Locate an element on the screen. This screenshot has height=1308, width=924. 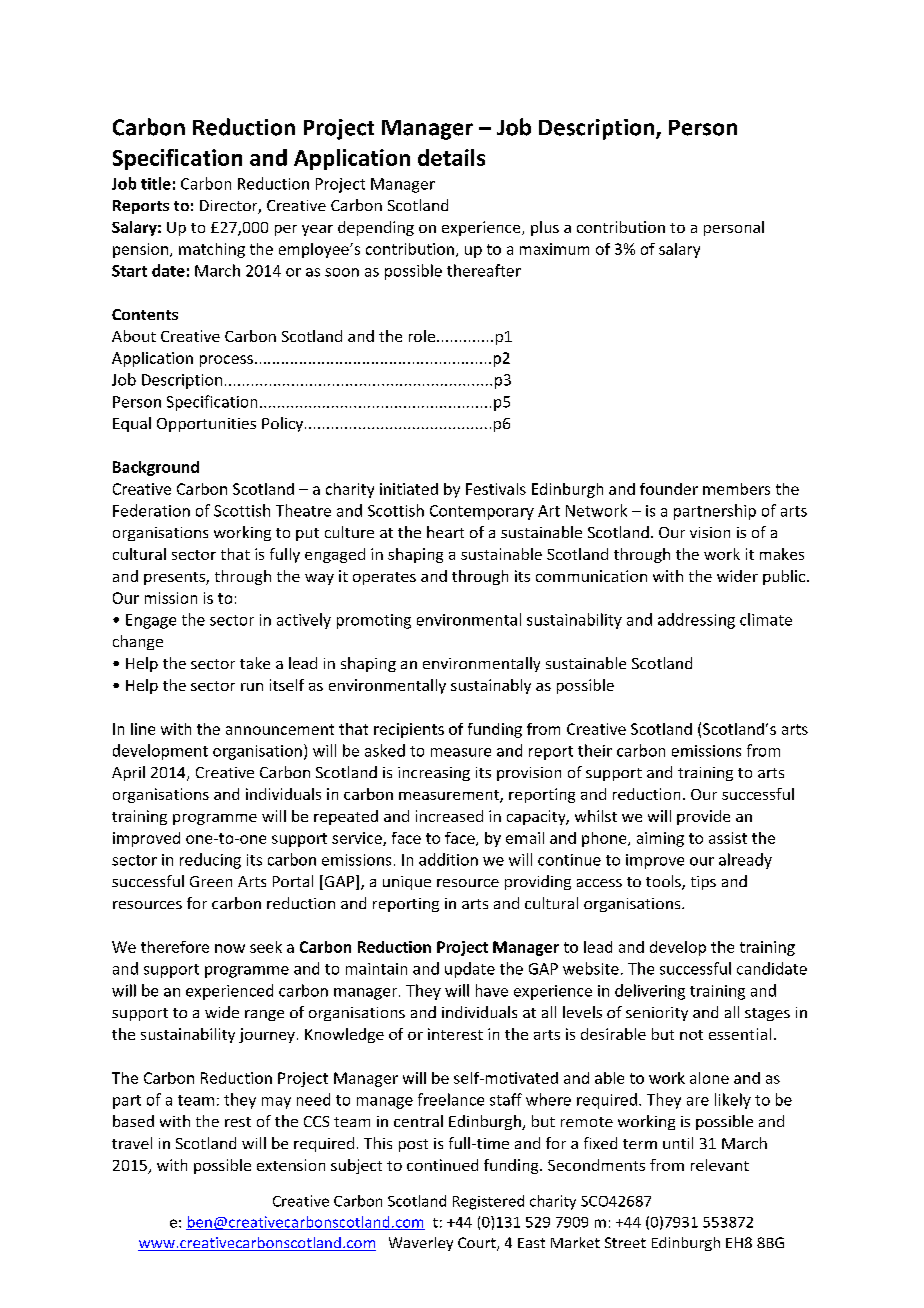
have is located at coordinates (492, 990).
